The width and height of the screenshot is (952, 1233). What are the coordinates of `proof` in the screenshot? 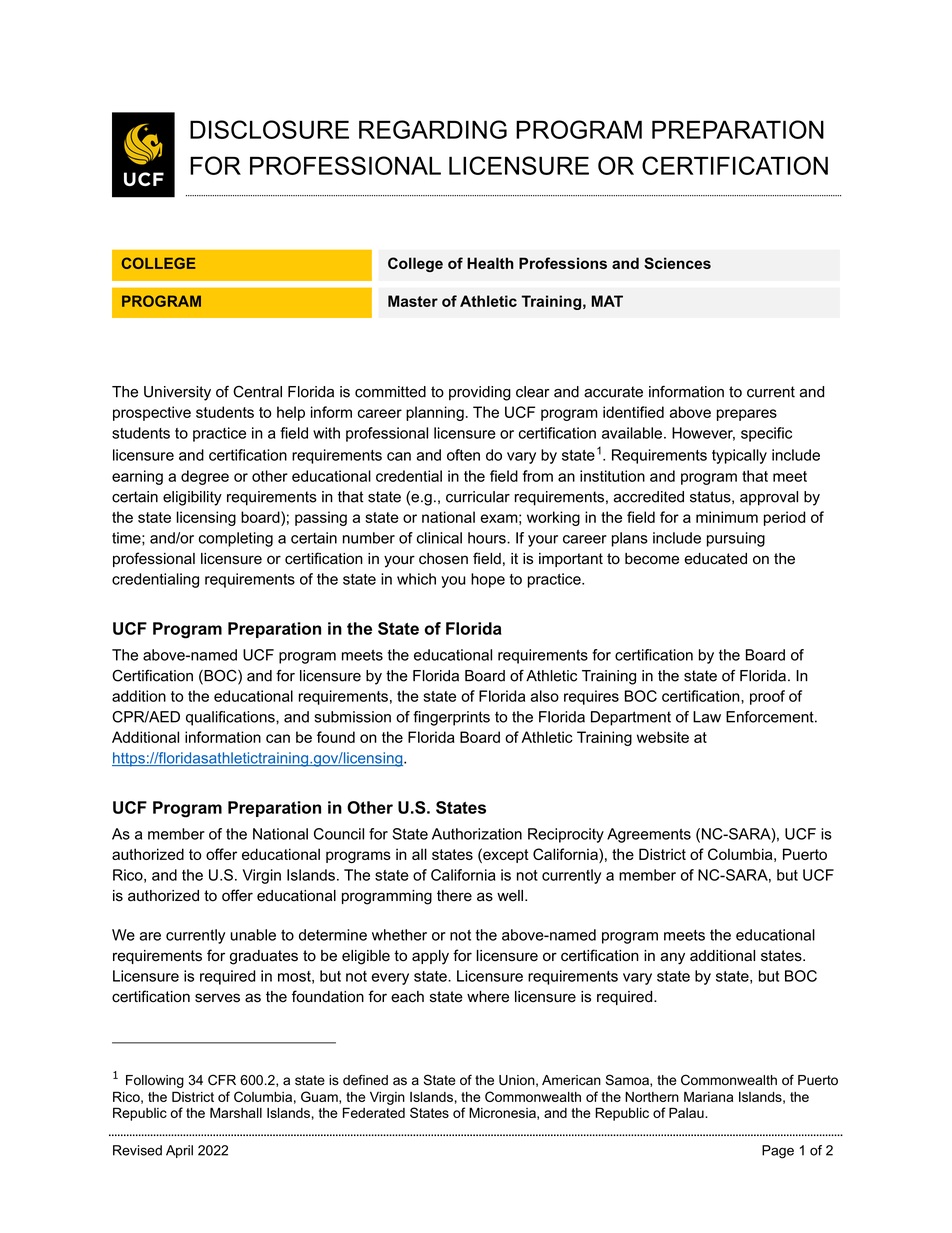 It's located at (767, 697).
